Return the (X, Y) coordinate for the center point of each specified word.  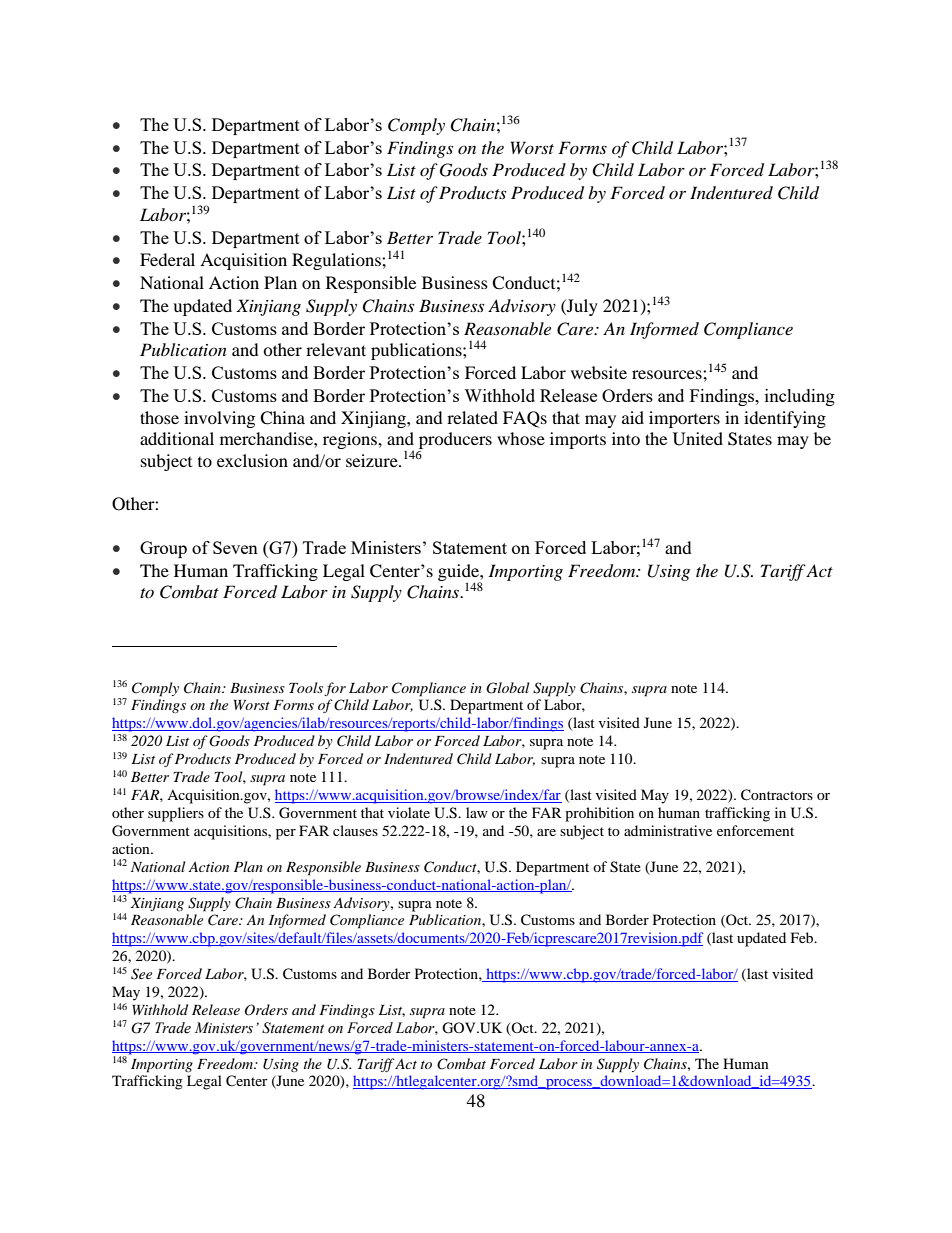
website (599, 372)
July (581, 307)
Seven (235, 547)
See (141, 974)
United (698, 439)
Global (508, 688)
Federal (167, 259)
